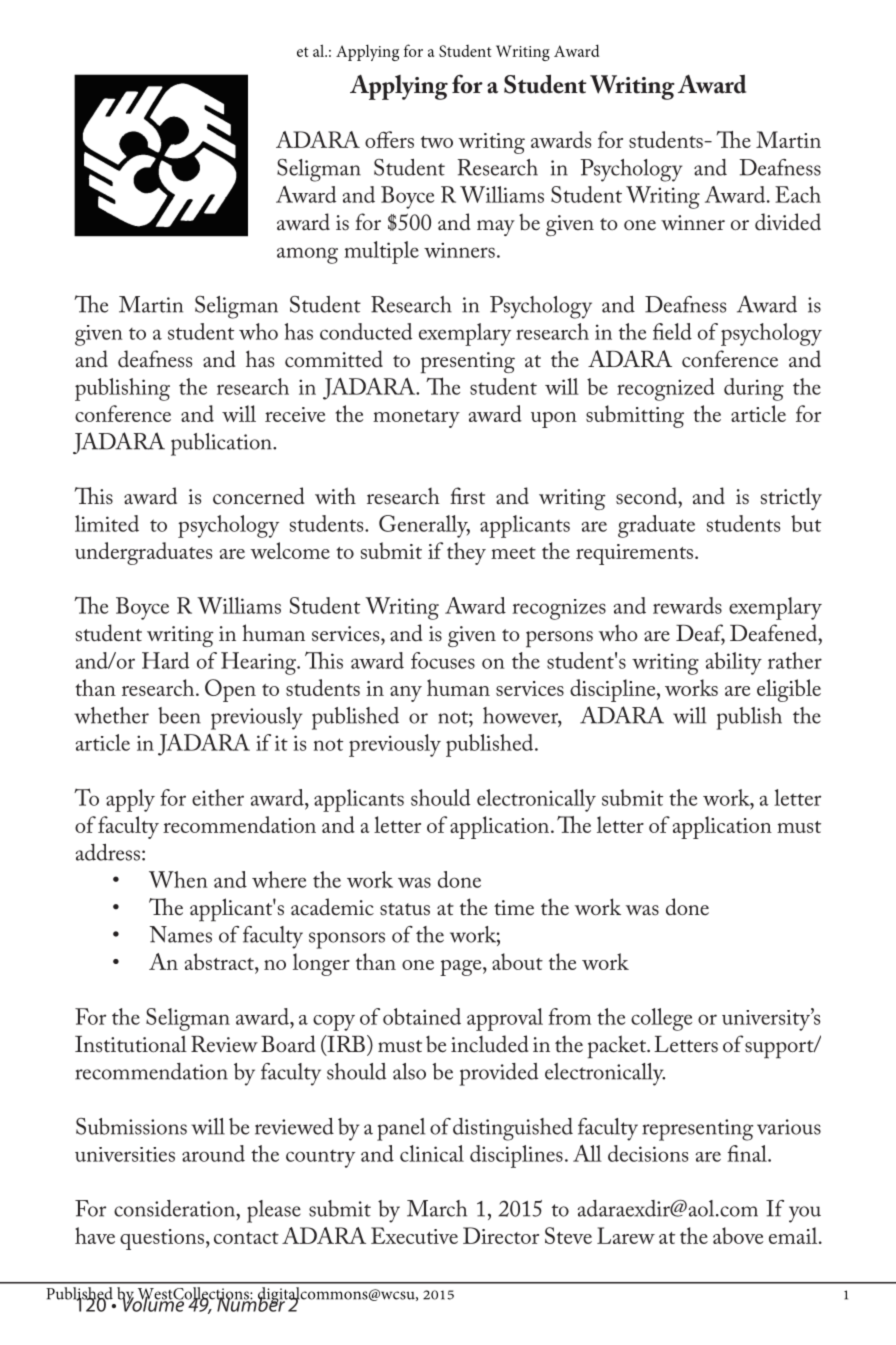 This screenshot has height=1345, width=896. What do you see at coordinates (738, 1235) in the screenshot?
I see `above` at bounding box center [738, 1235].
